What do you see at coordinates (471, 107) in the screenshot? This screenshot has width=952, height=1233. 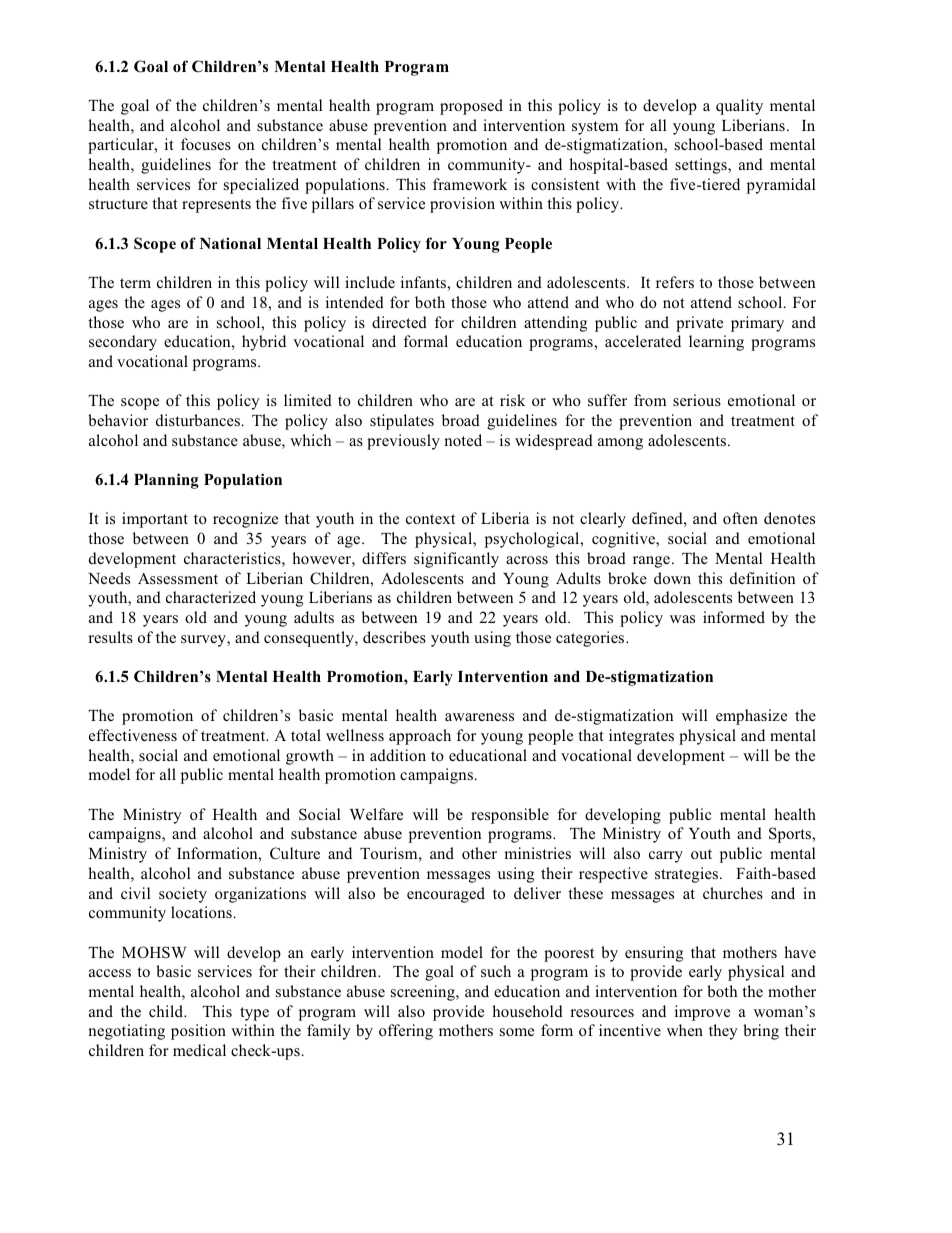 I see `proposed` at bounding box center [471, 107].
